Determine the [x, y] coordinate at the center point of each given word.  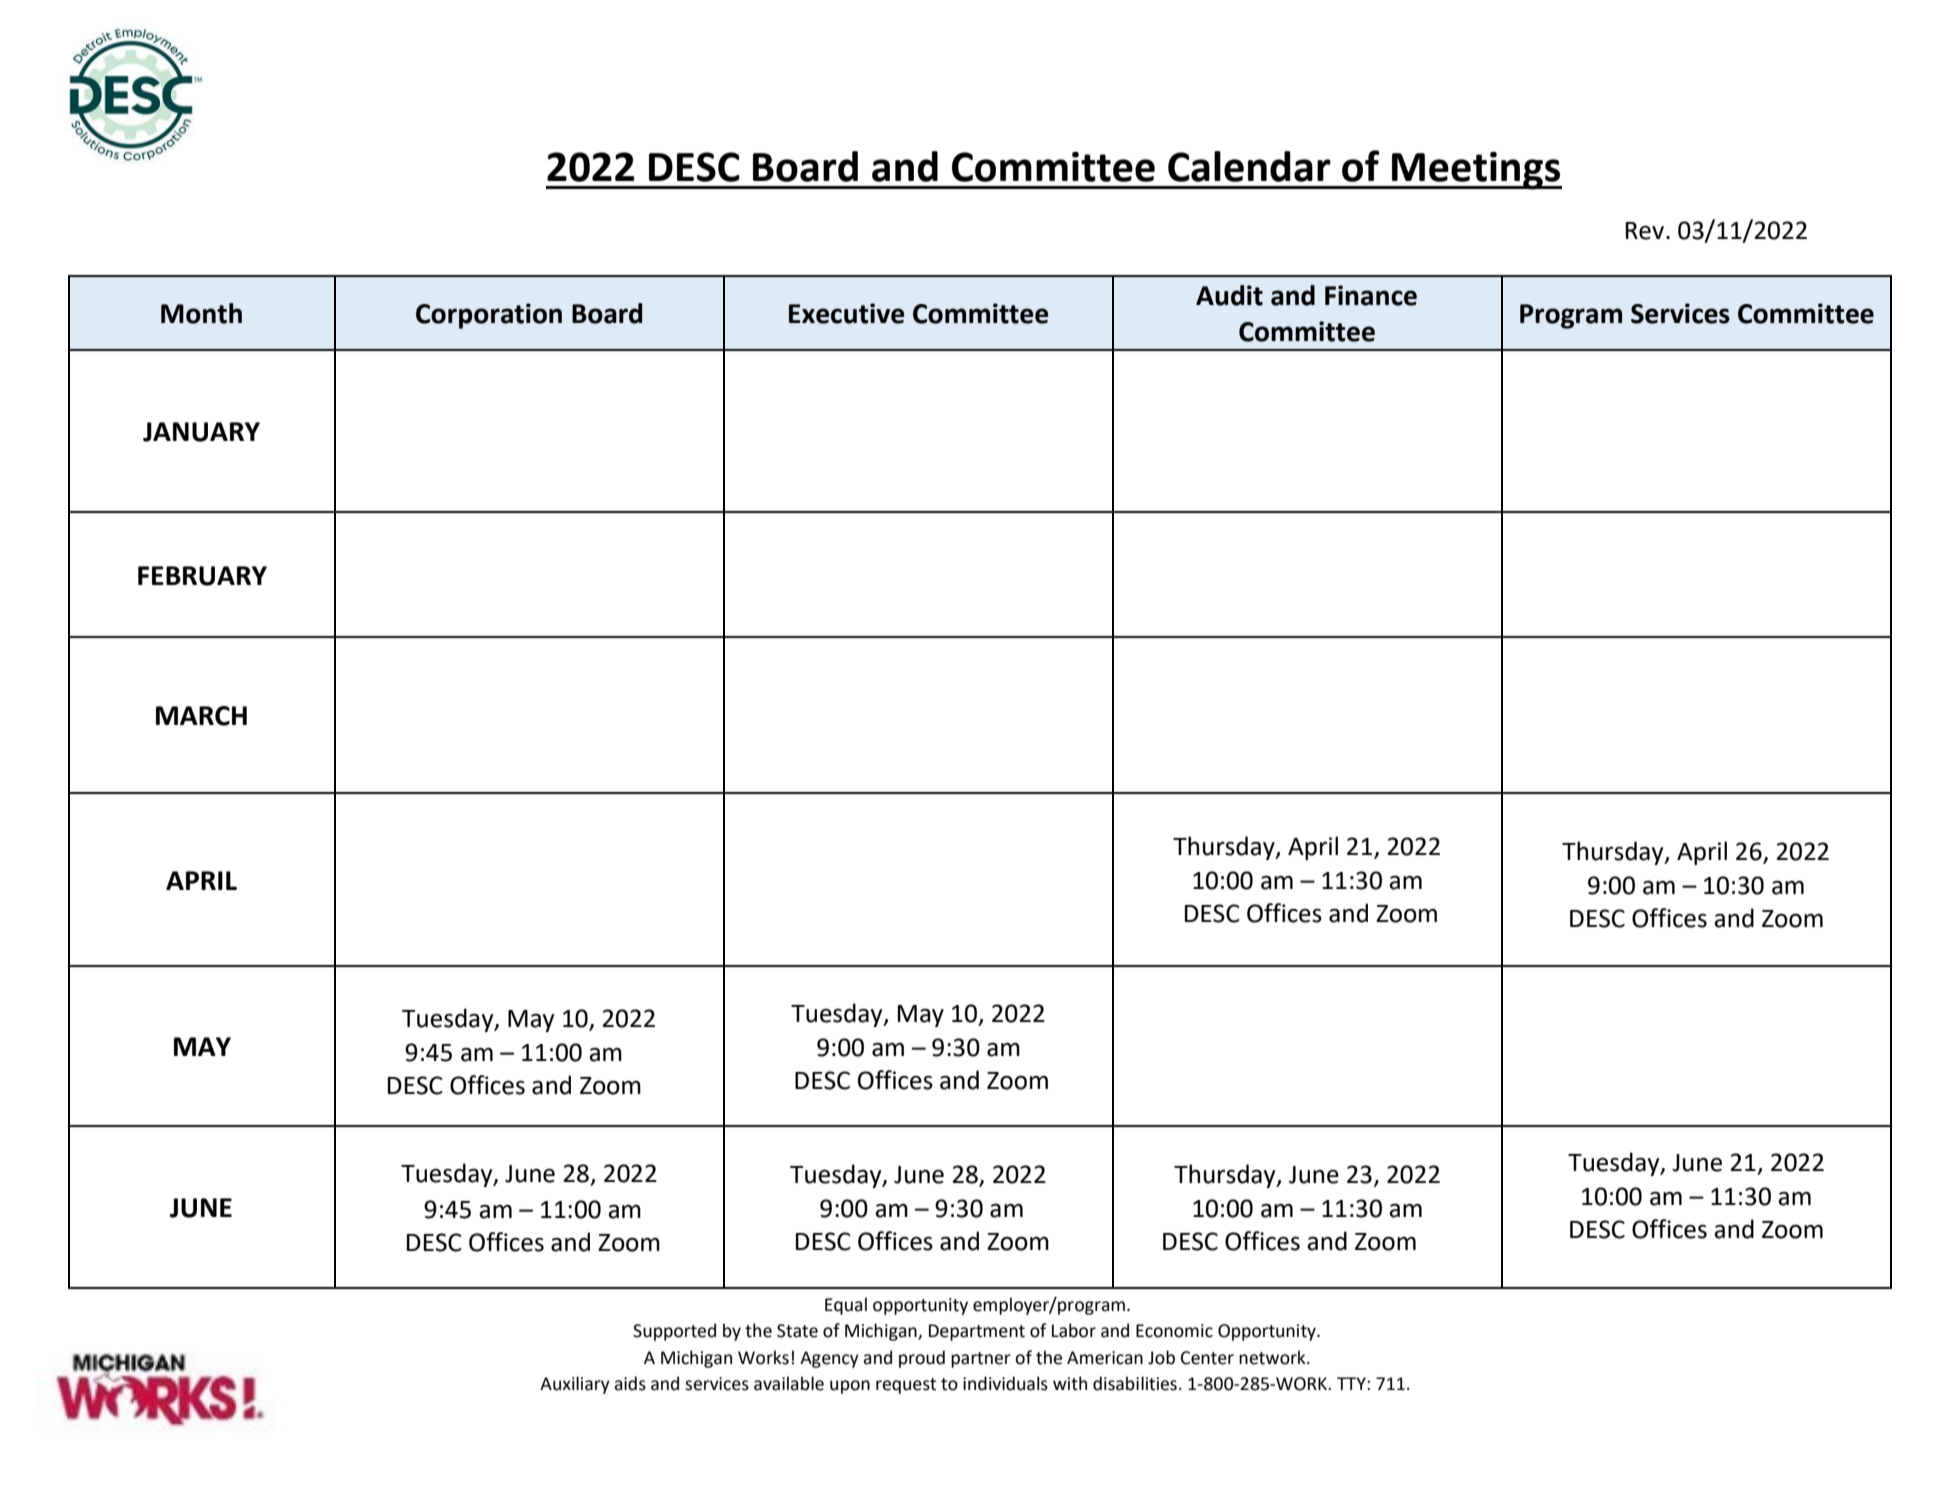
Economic [1174, 1331]
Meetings [1476, 171]
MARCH [201, 716]
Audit [1229, 295]
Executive [846, 313]
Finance [1371, 295]
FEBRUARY [202, 576]
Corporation [489, 316]
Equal [846, 1306]
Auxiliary [575, 1385]
